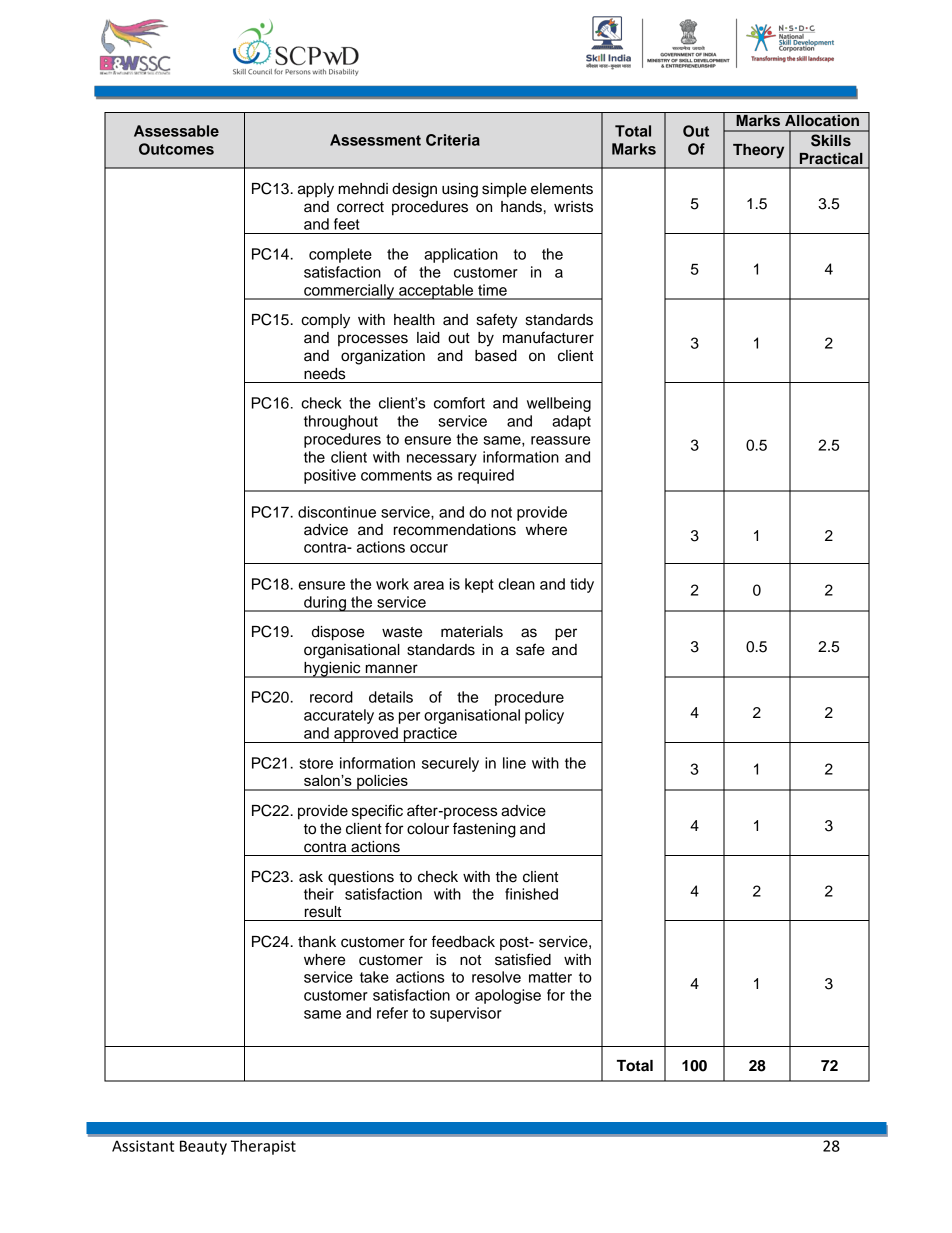  What do you see at coordinates (544, 716) in the screenshot?
I see `policy` at bounding box center [544, 716].
